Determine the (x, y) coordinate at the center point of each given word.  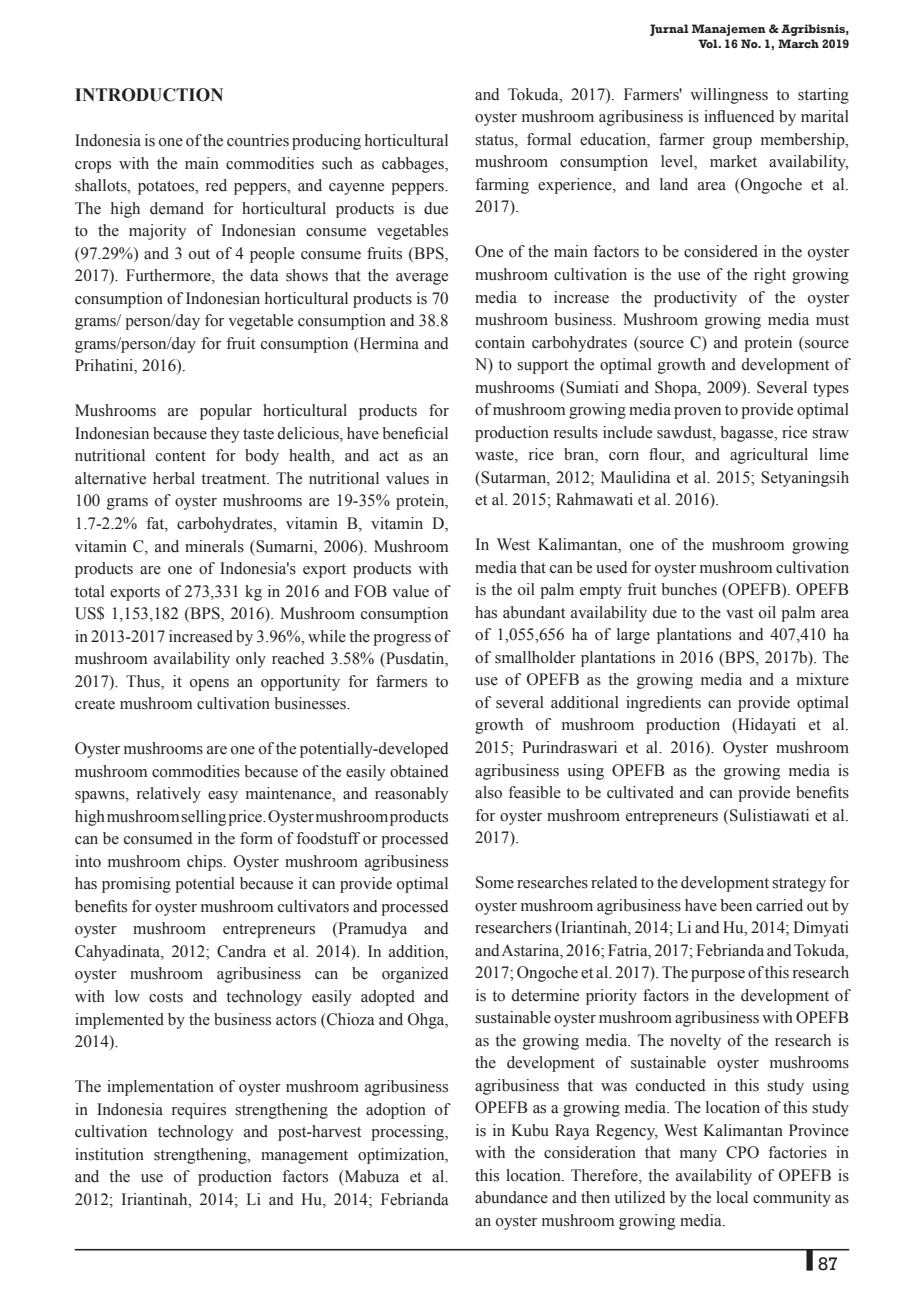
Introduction (149, 95)
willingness (729, 96)
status (495, 141)
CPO (742, 1152)
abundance (511, 1197)
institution (109, 1154)
